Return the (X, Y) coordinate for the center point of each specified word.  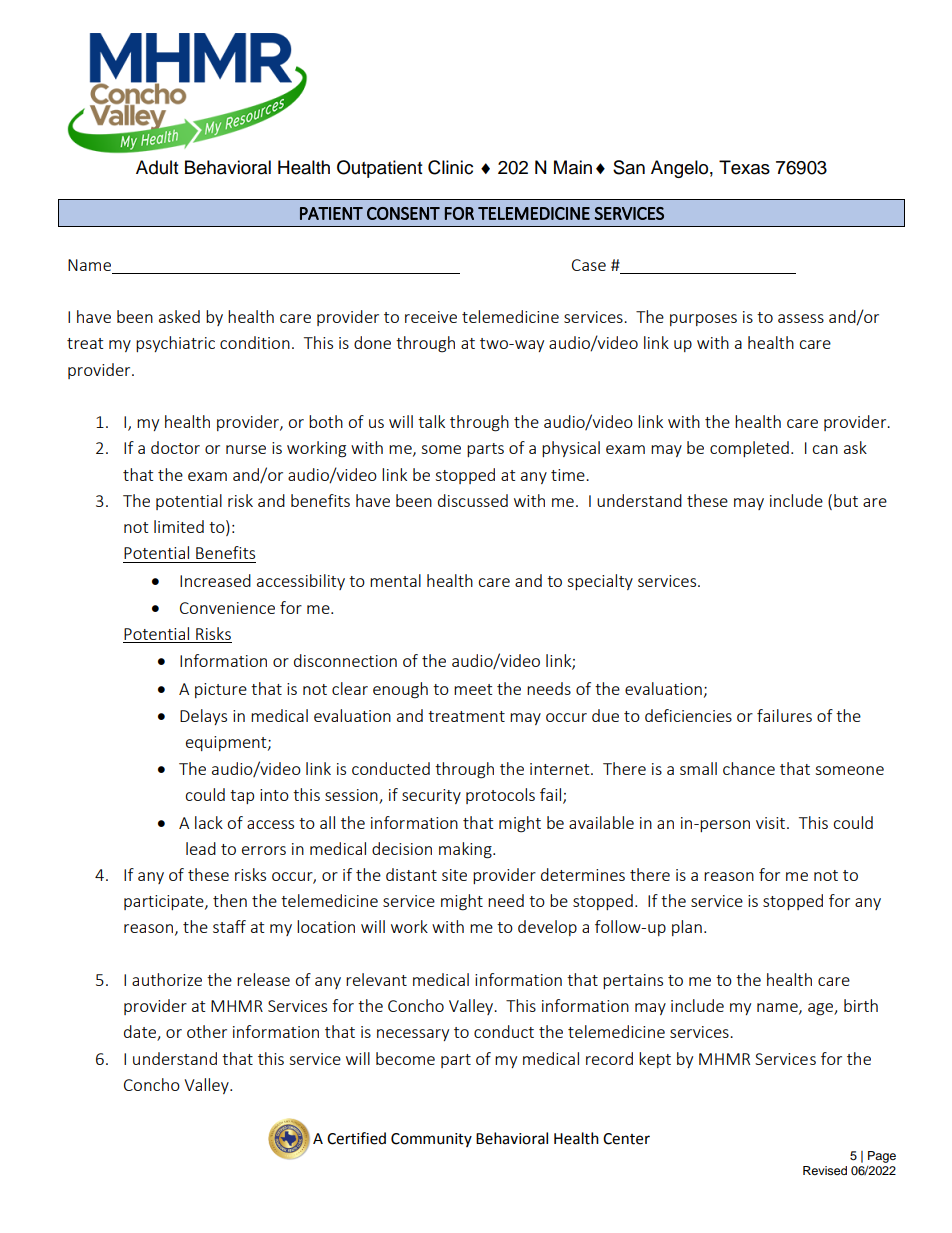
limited (179, 526)
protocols (500, 796)
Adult (157, 167)
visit (772, 823)
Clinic (450, 167)
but (846, 500)
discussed (473, 500)
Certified (356, 1138)
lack (209, 822)
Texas (744, 167)
